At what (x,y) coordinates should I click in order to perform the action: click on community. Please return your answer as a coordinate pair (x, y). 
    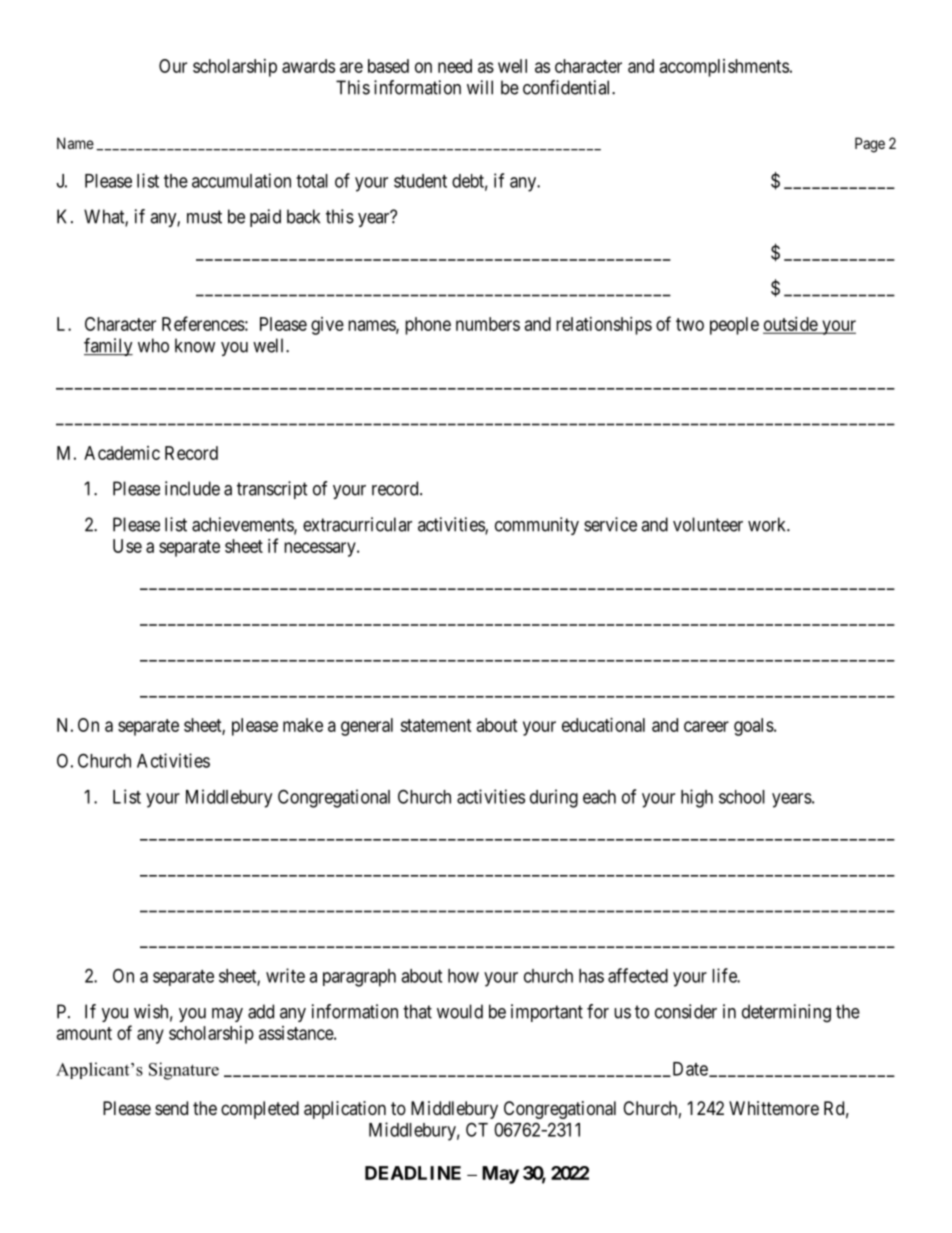
    Looking at the image, I should click on (537, 526).
